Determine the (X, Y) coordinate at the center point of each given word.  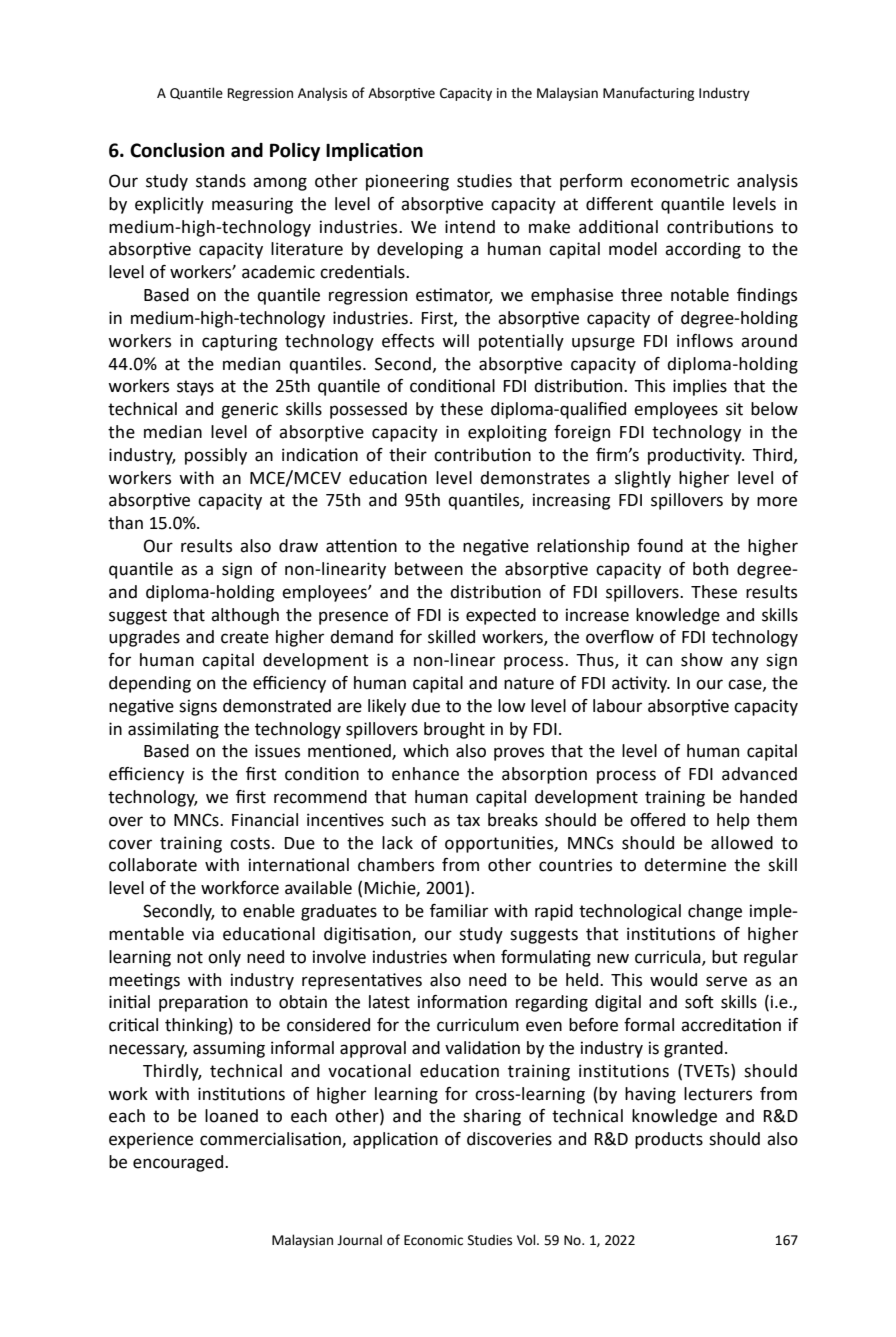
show (702, 660)
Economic (433, 1240)
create (245, 637)
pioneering (407, 182)
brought (454, 730)
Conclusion (177, 150)
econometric (680, 181)
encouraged (179, 1163)
